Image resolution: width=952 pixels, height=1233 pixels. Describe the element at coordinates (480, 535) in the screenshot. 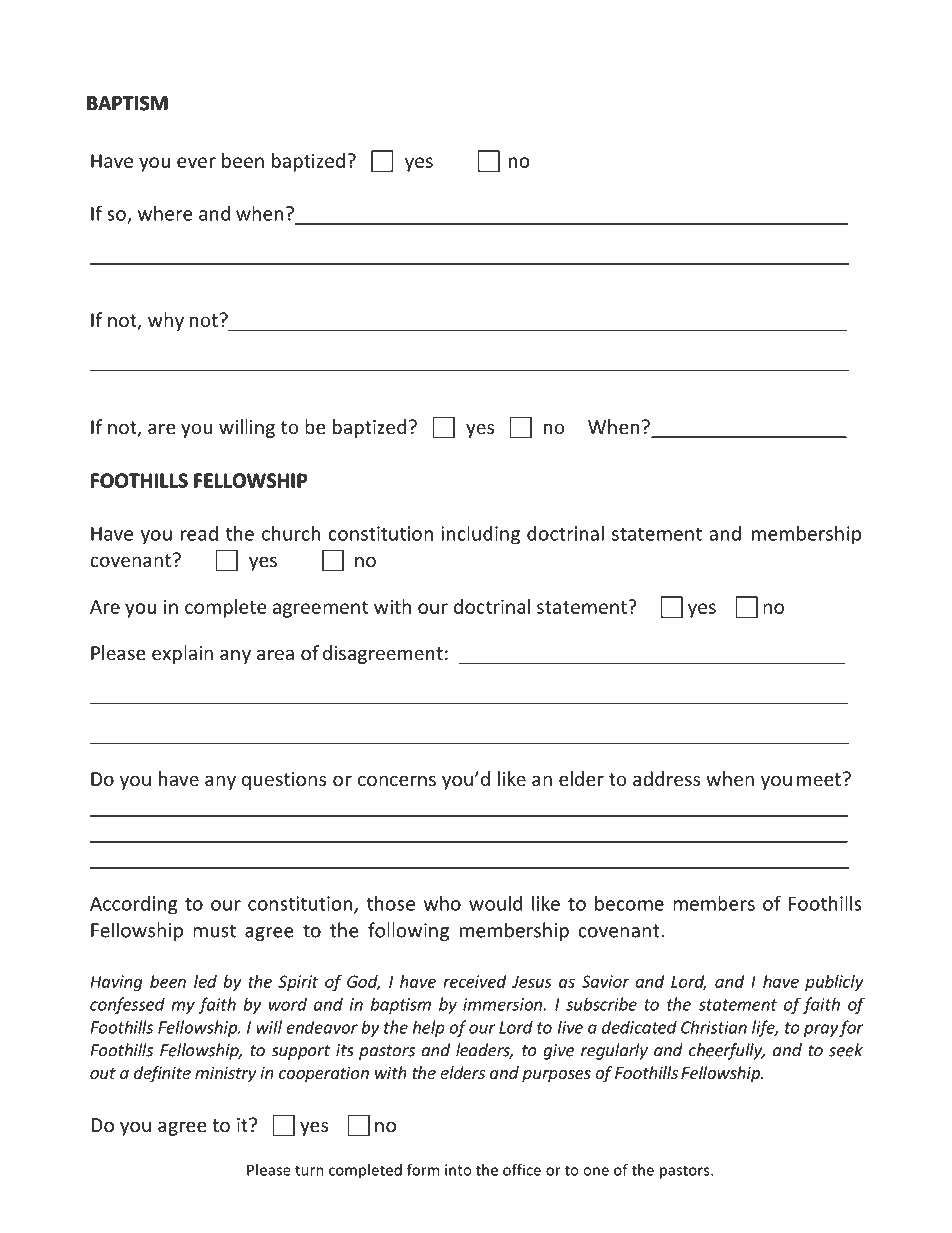

I see `including` at that location.
